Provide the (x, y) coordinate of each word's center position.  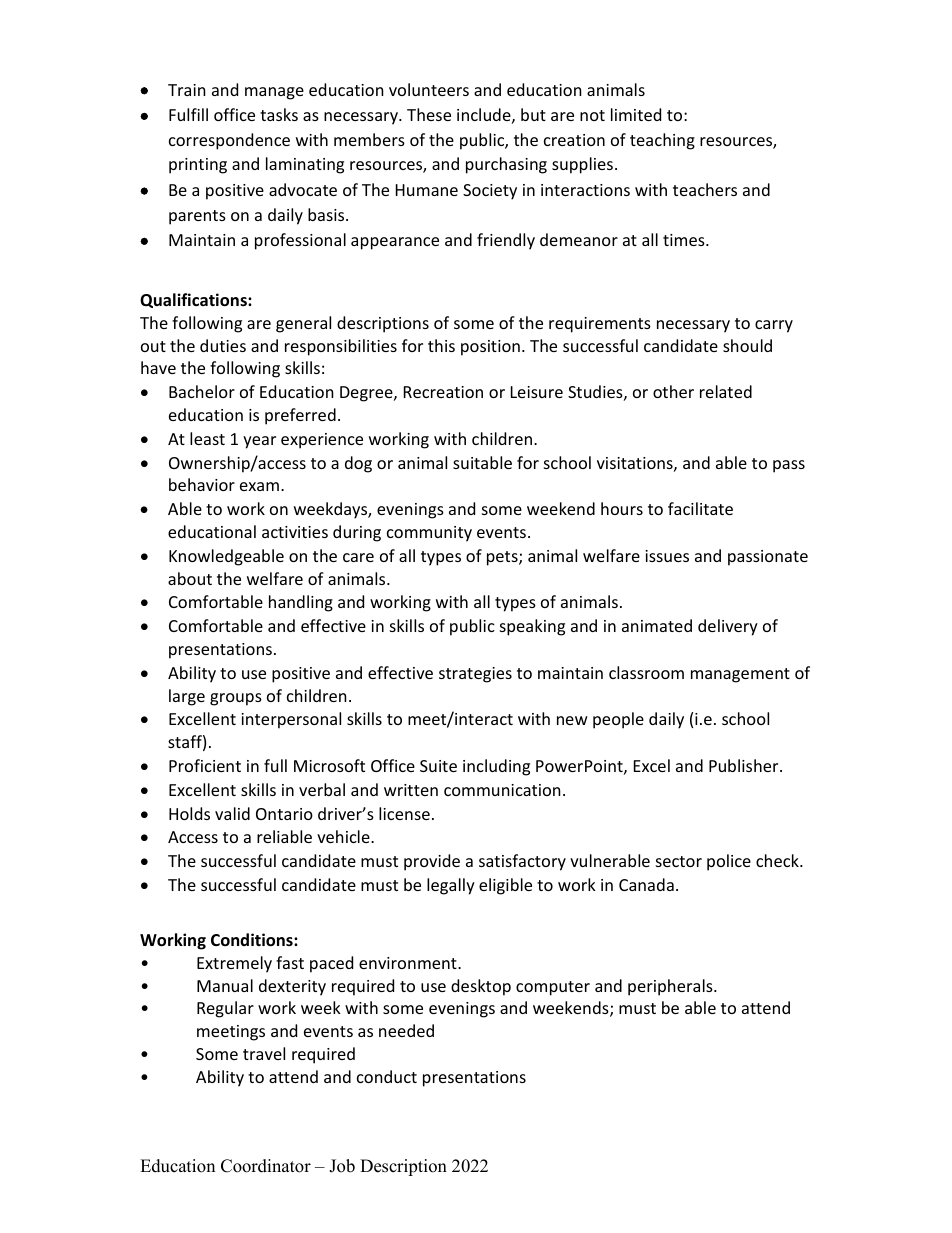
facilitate (700, 508)
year (259, 442)
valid (232, 813)
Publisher (745, 765)
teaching (662, 141)
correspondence (229, 141)
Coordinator (266, 1166)
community (429, 534)
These (429, 114)
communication (502, 790)
